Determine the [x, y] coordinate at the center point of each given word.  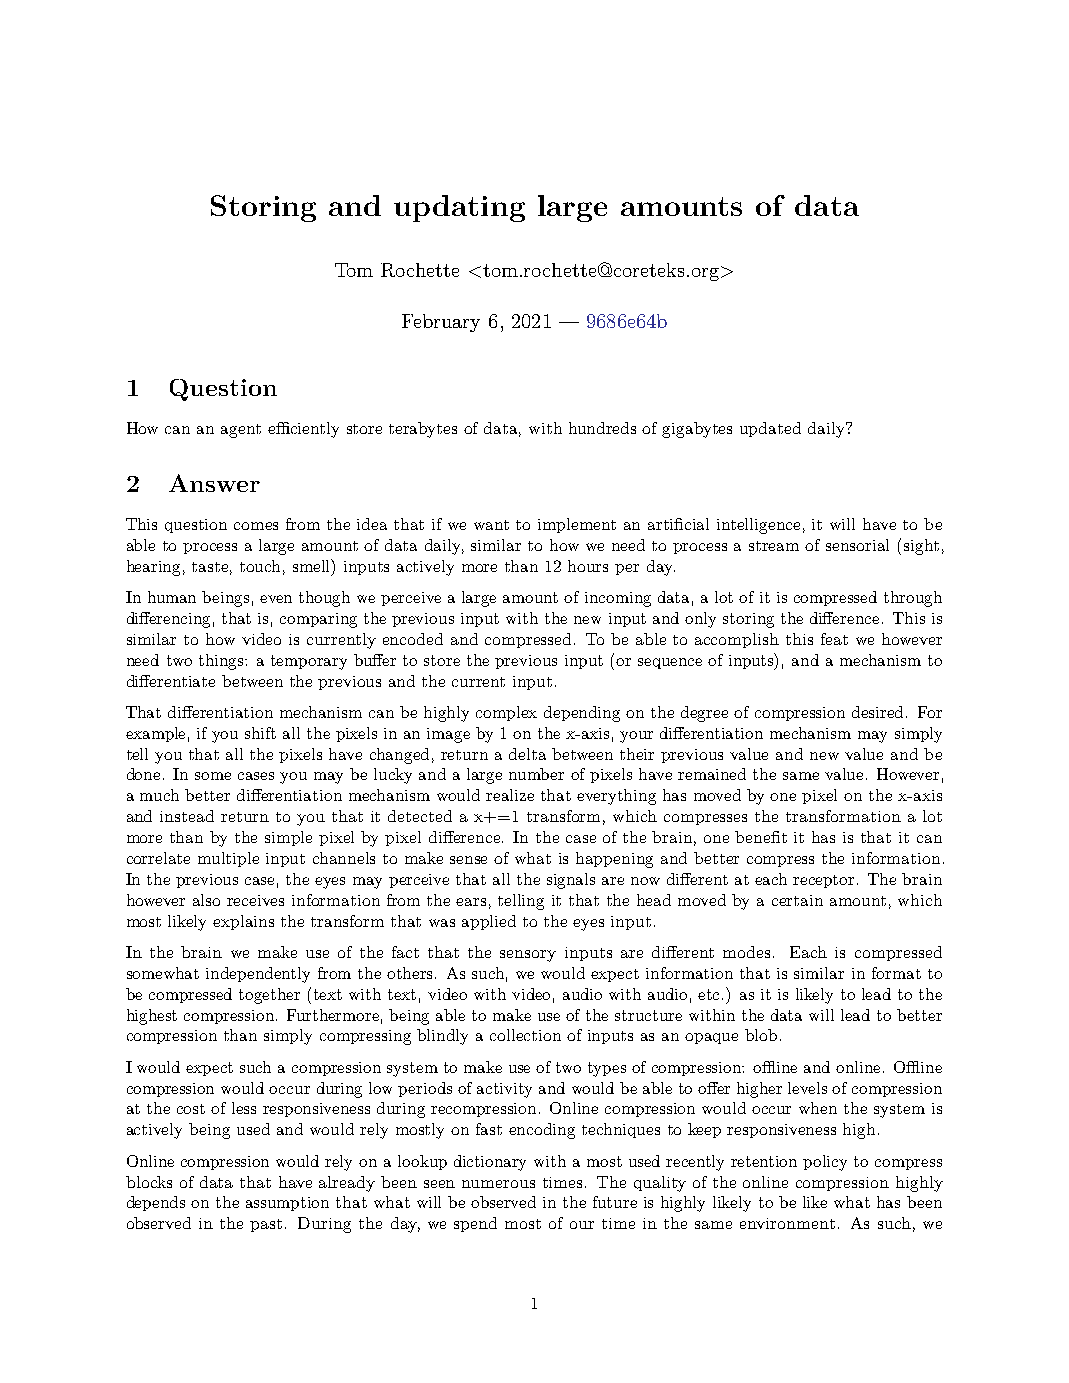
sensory [528, 956]
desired [879, 712]
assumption [287, 1204]
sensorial [857, 545]
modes [748, 952]
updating [459, 208]
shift [260, 733]
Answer [214, 483]
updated [770, 429]
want [491, 525]
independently [258, 975]
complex [506, 713]
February [441, 323]
